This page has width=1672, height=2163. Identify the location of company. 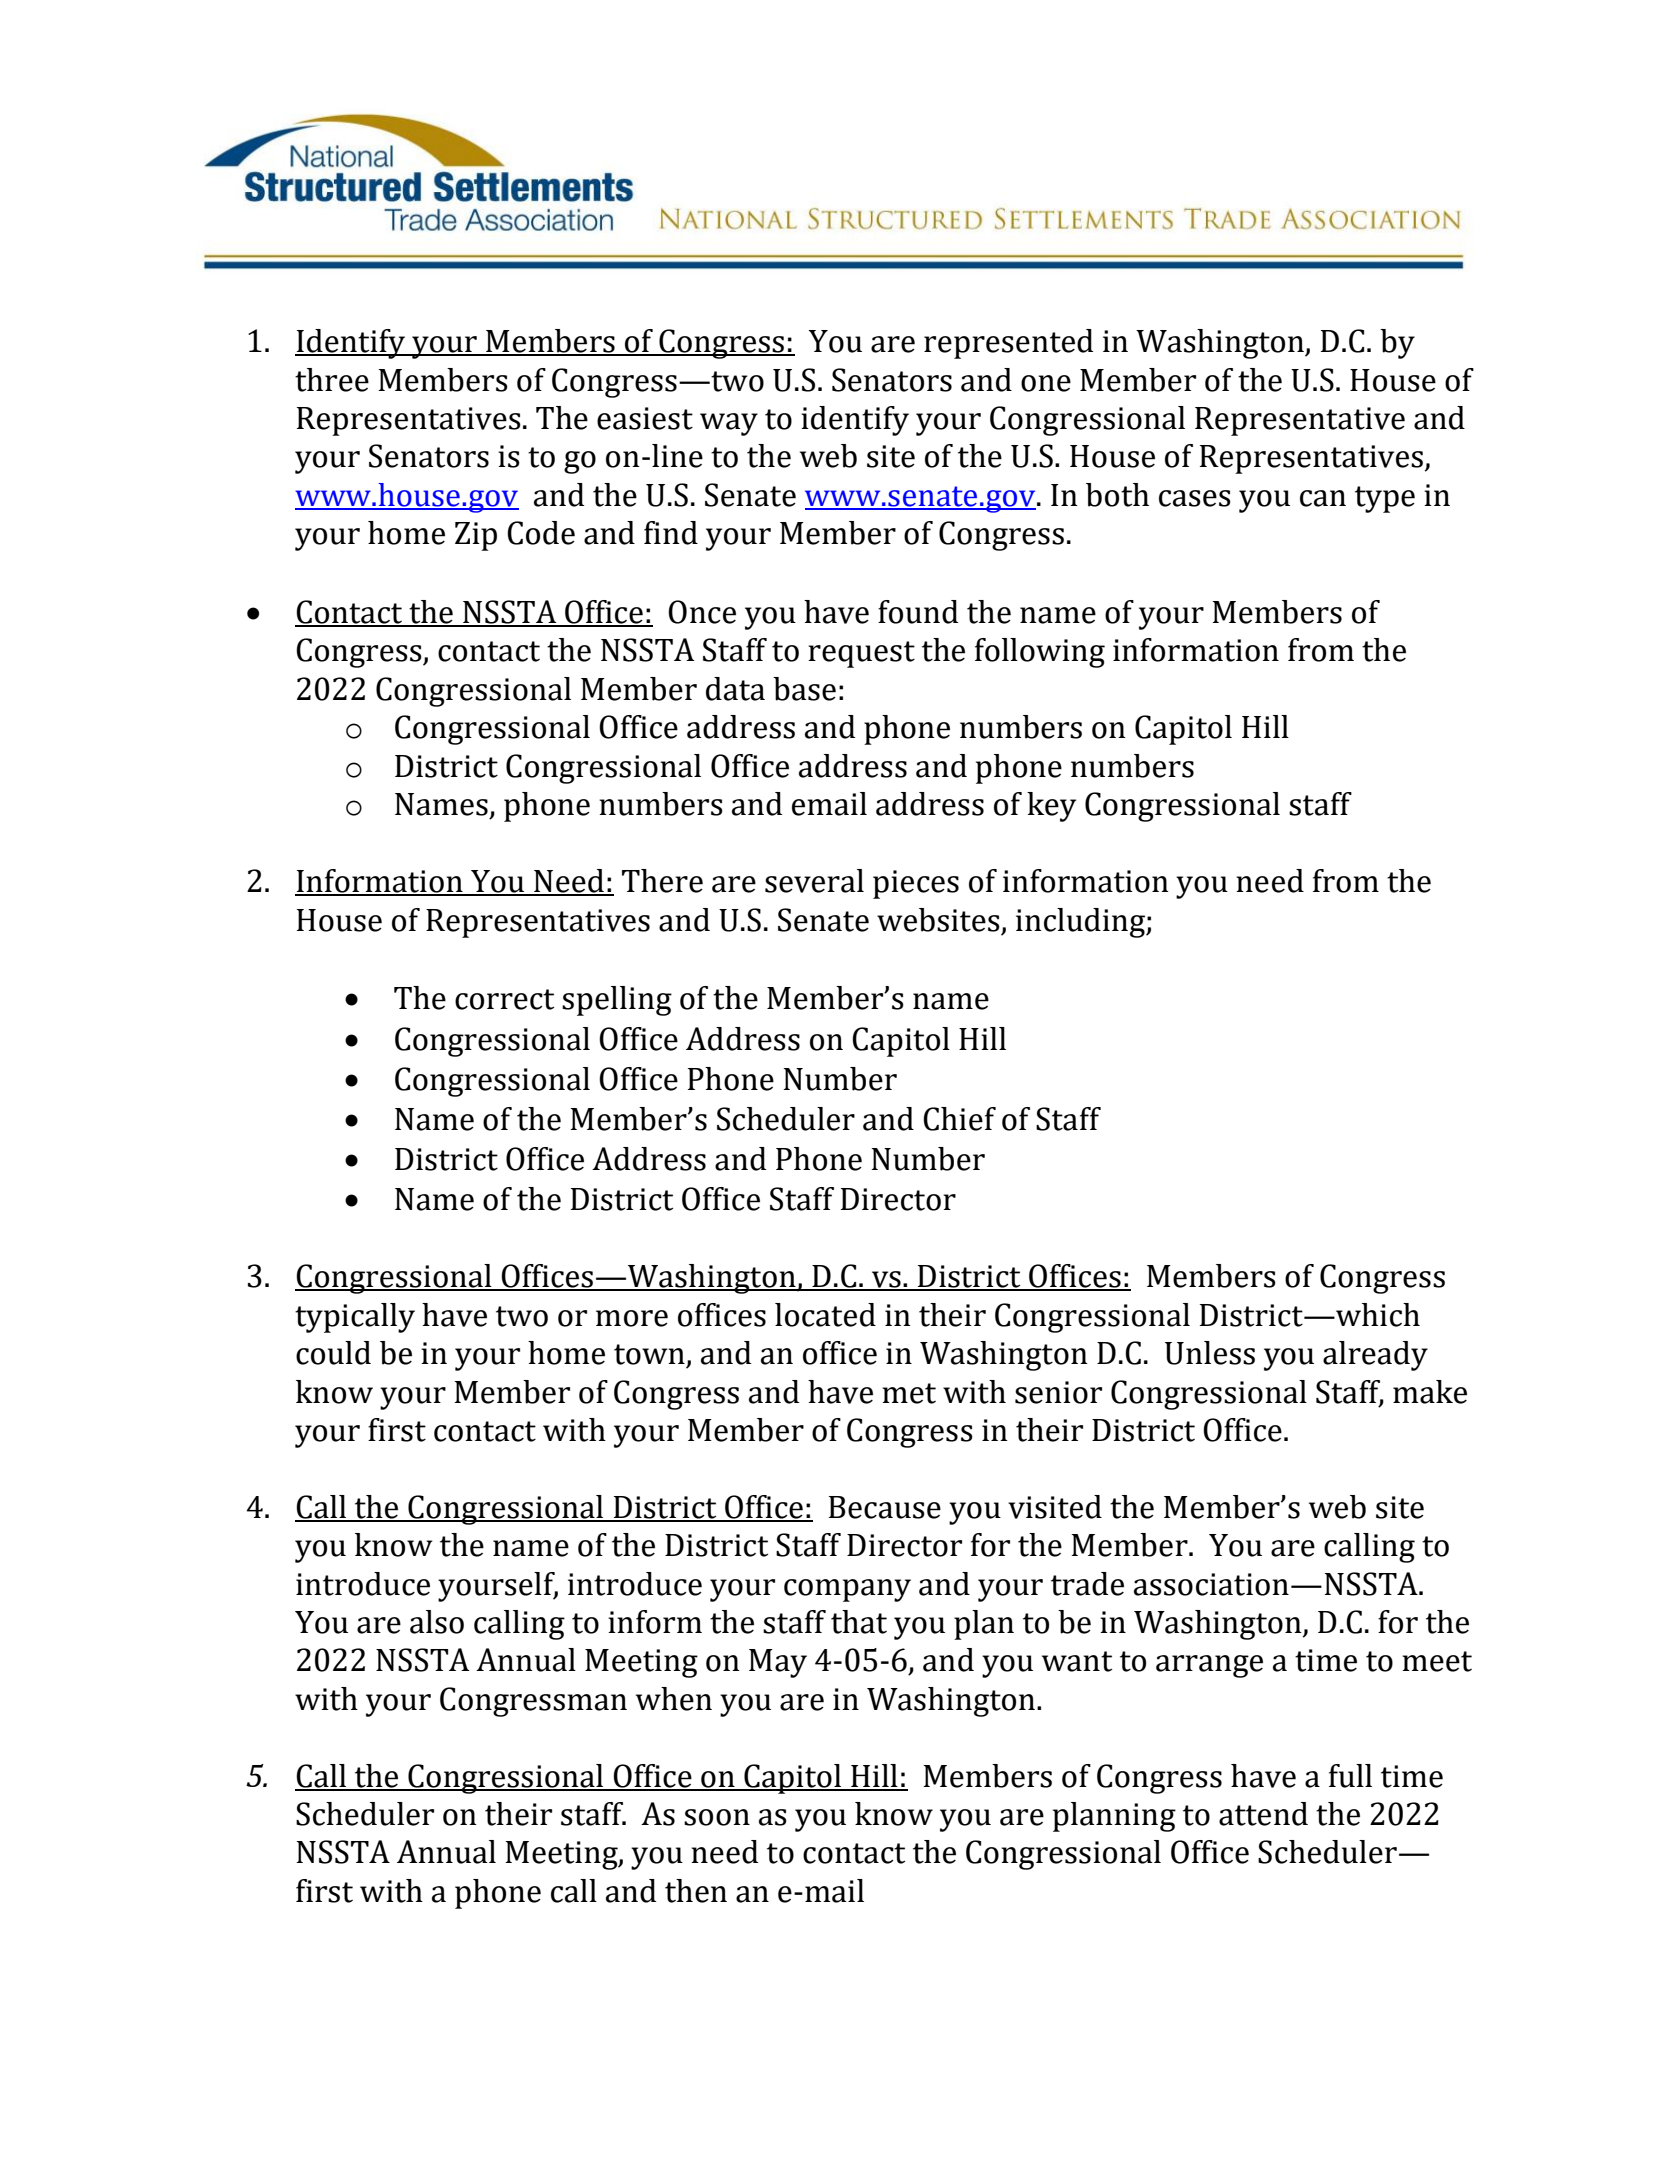
(847, 1590).
